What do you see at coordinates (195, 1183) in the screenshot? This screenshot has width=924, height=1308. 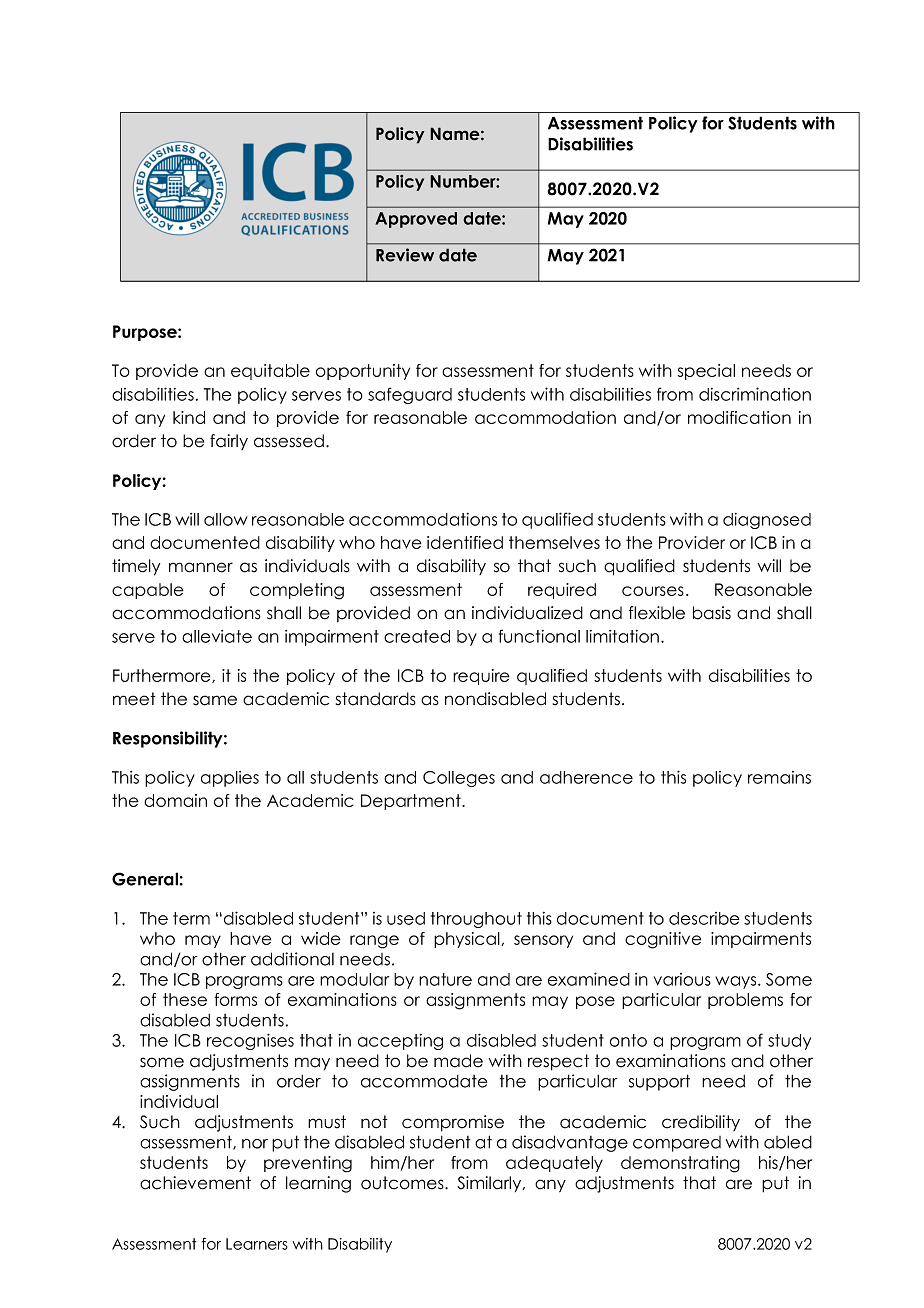 I see `achievement` at bounding box center [195, 1183].
